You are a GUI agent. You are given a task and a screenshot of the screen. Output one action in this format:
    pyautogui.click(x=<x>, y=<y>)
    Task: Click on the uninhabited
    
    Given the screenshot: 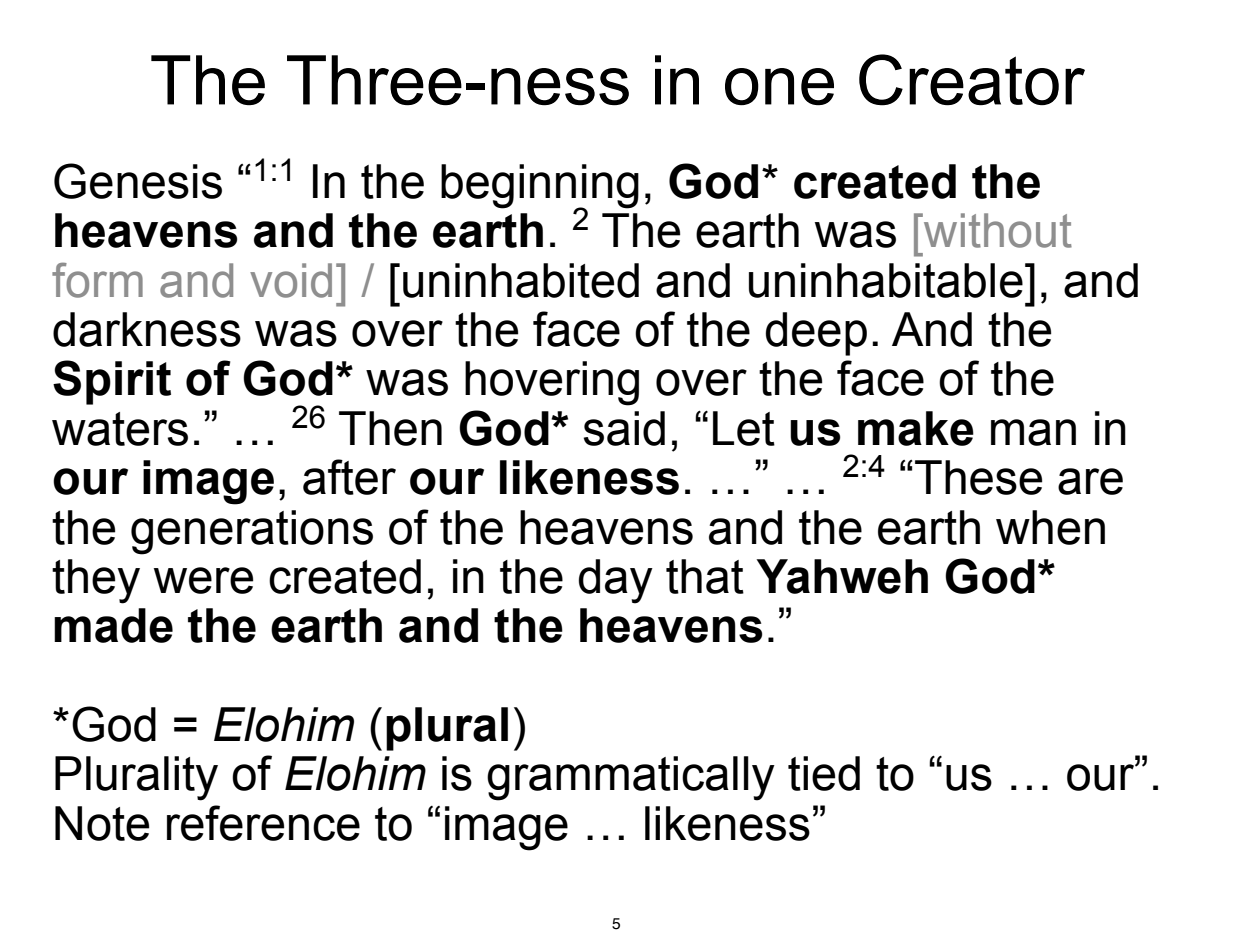 What is the action you would take?
    pyautogui.click(x=521, y=280)
